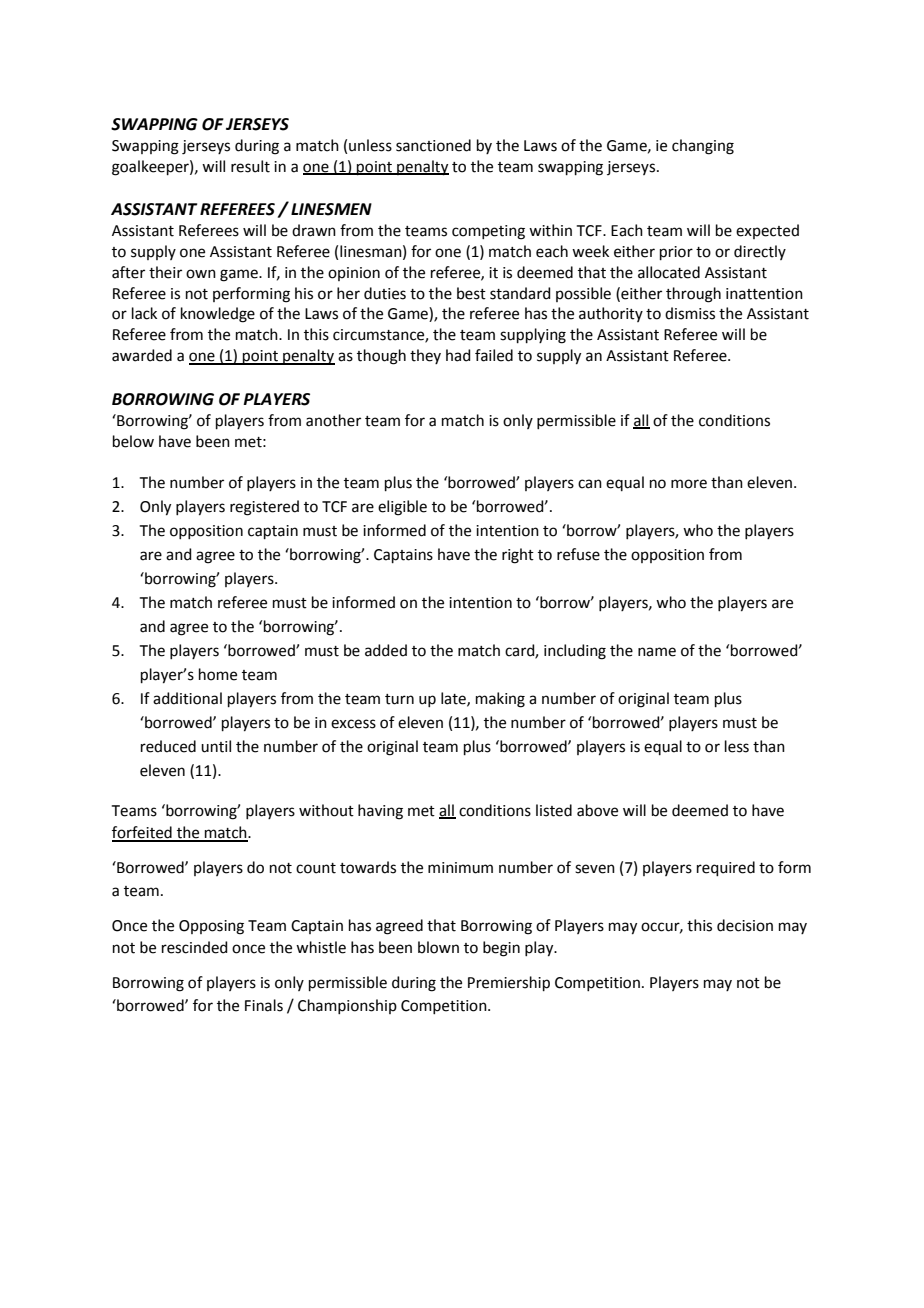 This screenshot has width=924, height=1308. I want to click on rescinded, so click(195, 947).
